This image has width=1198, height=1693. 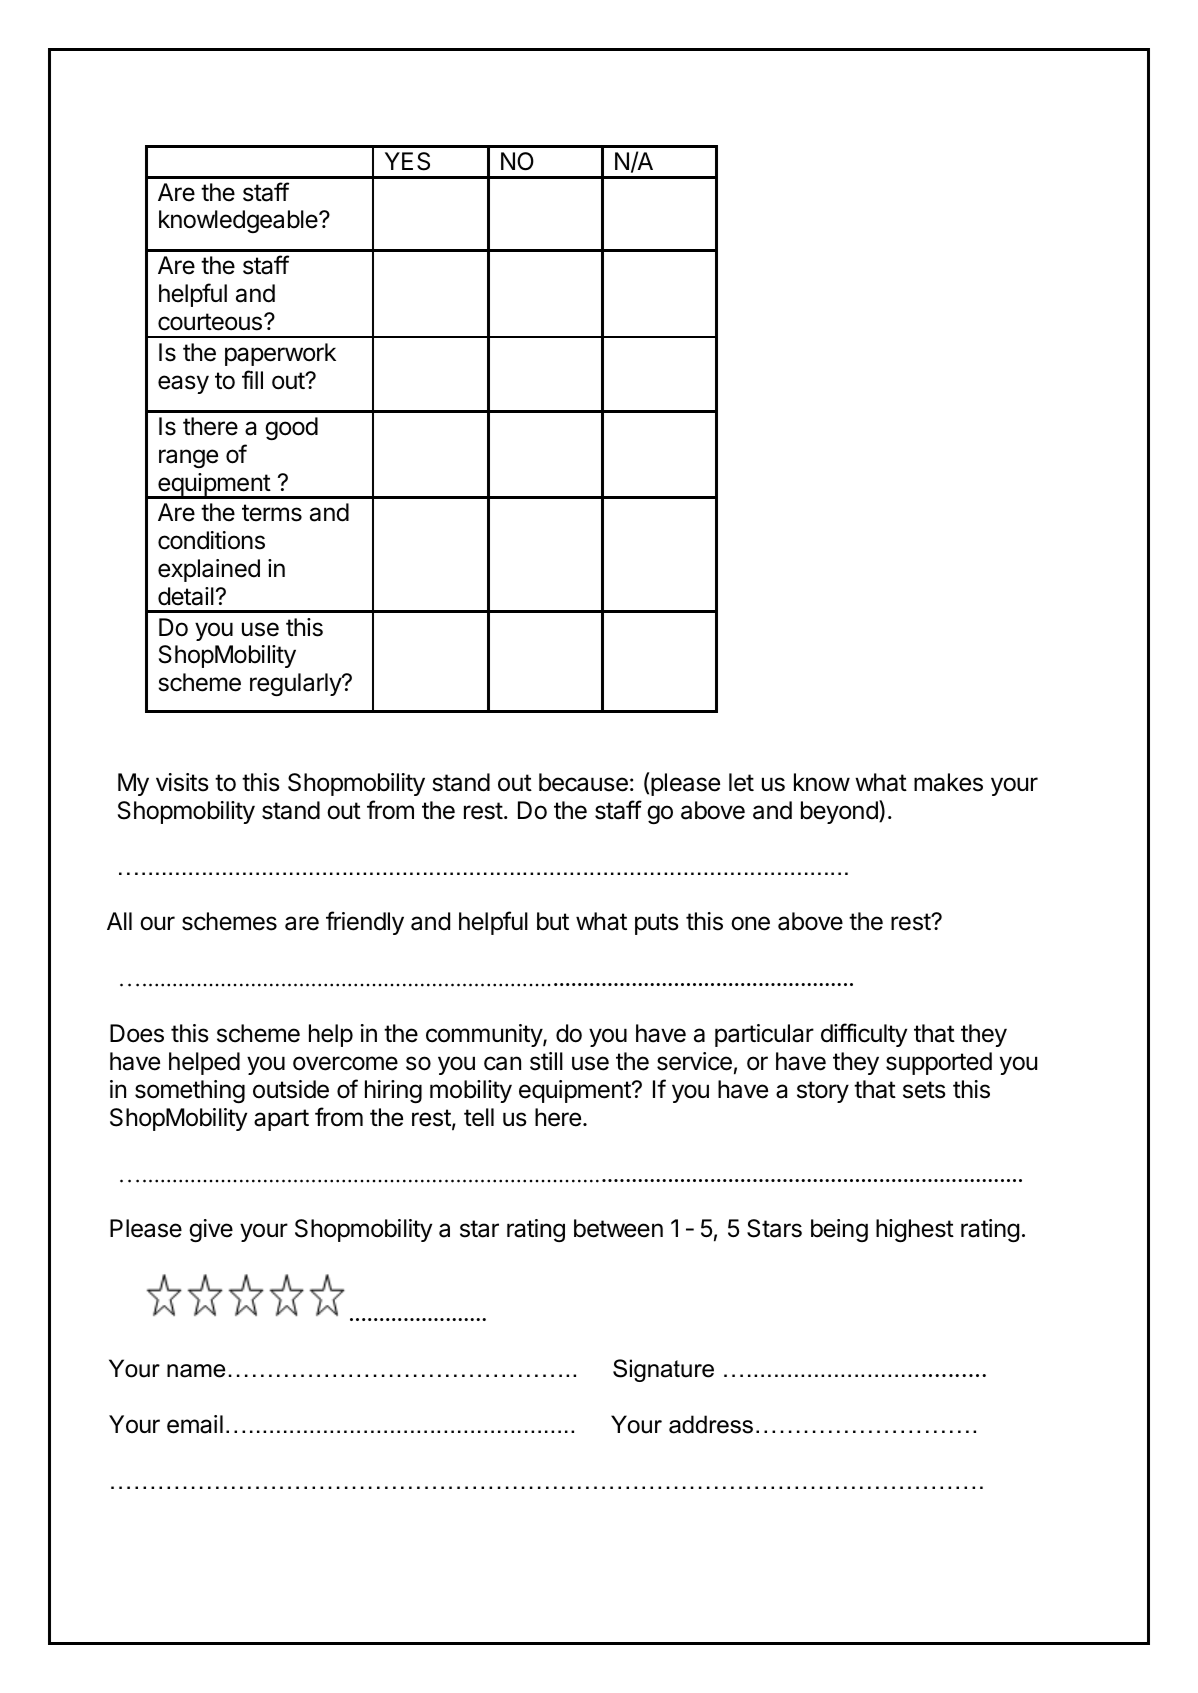 What do you see at coordinates (840, 812) in the image?
I see `beyond` at bounding box center [840, 812].
